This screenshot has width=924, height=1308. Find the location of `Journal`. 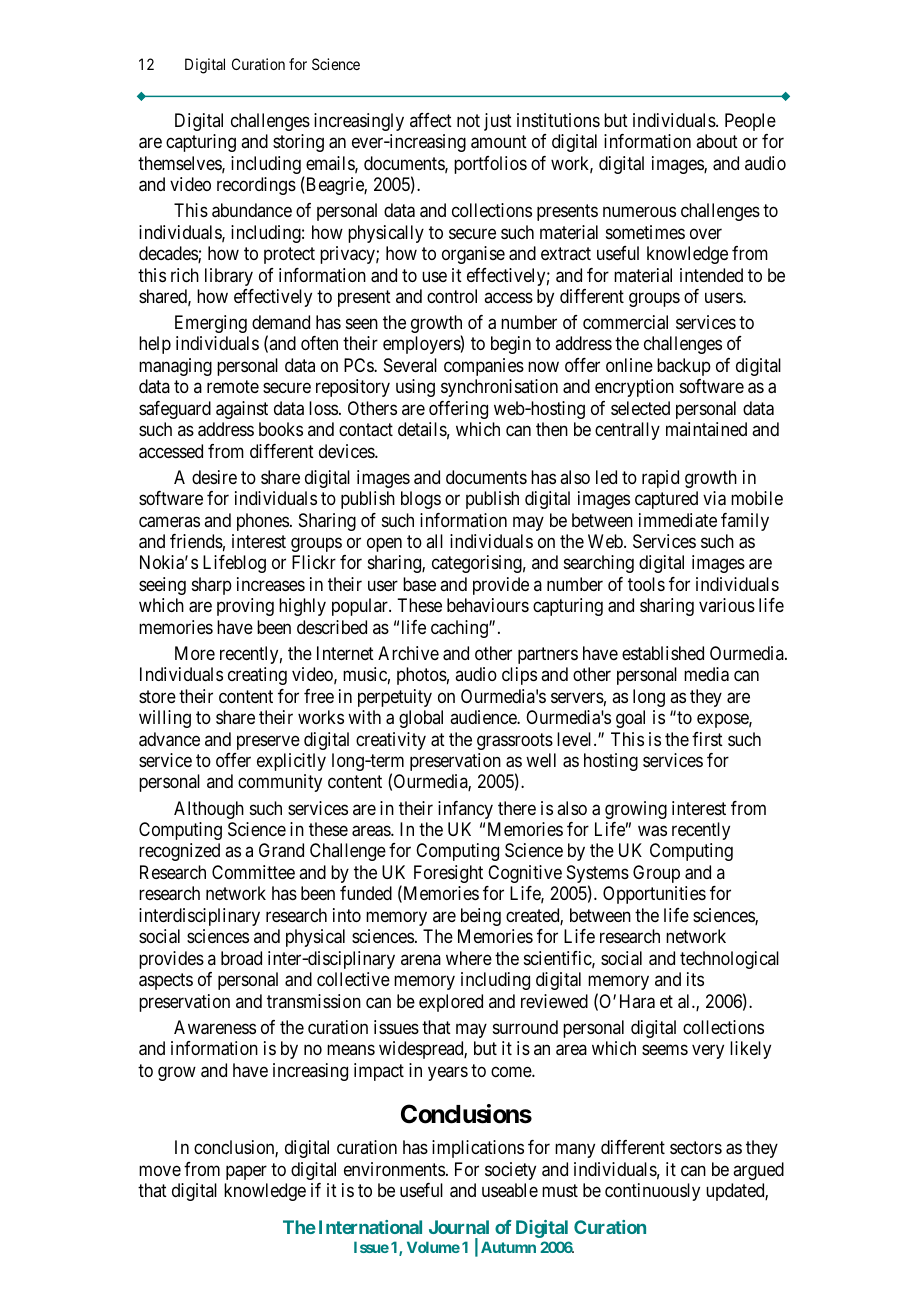

Journal is located at coordinates (459, 1227).
